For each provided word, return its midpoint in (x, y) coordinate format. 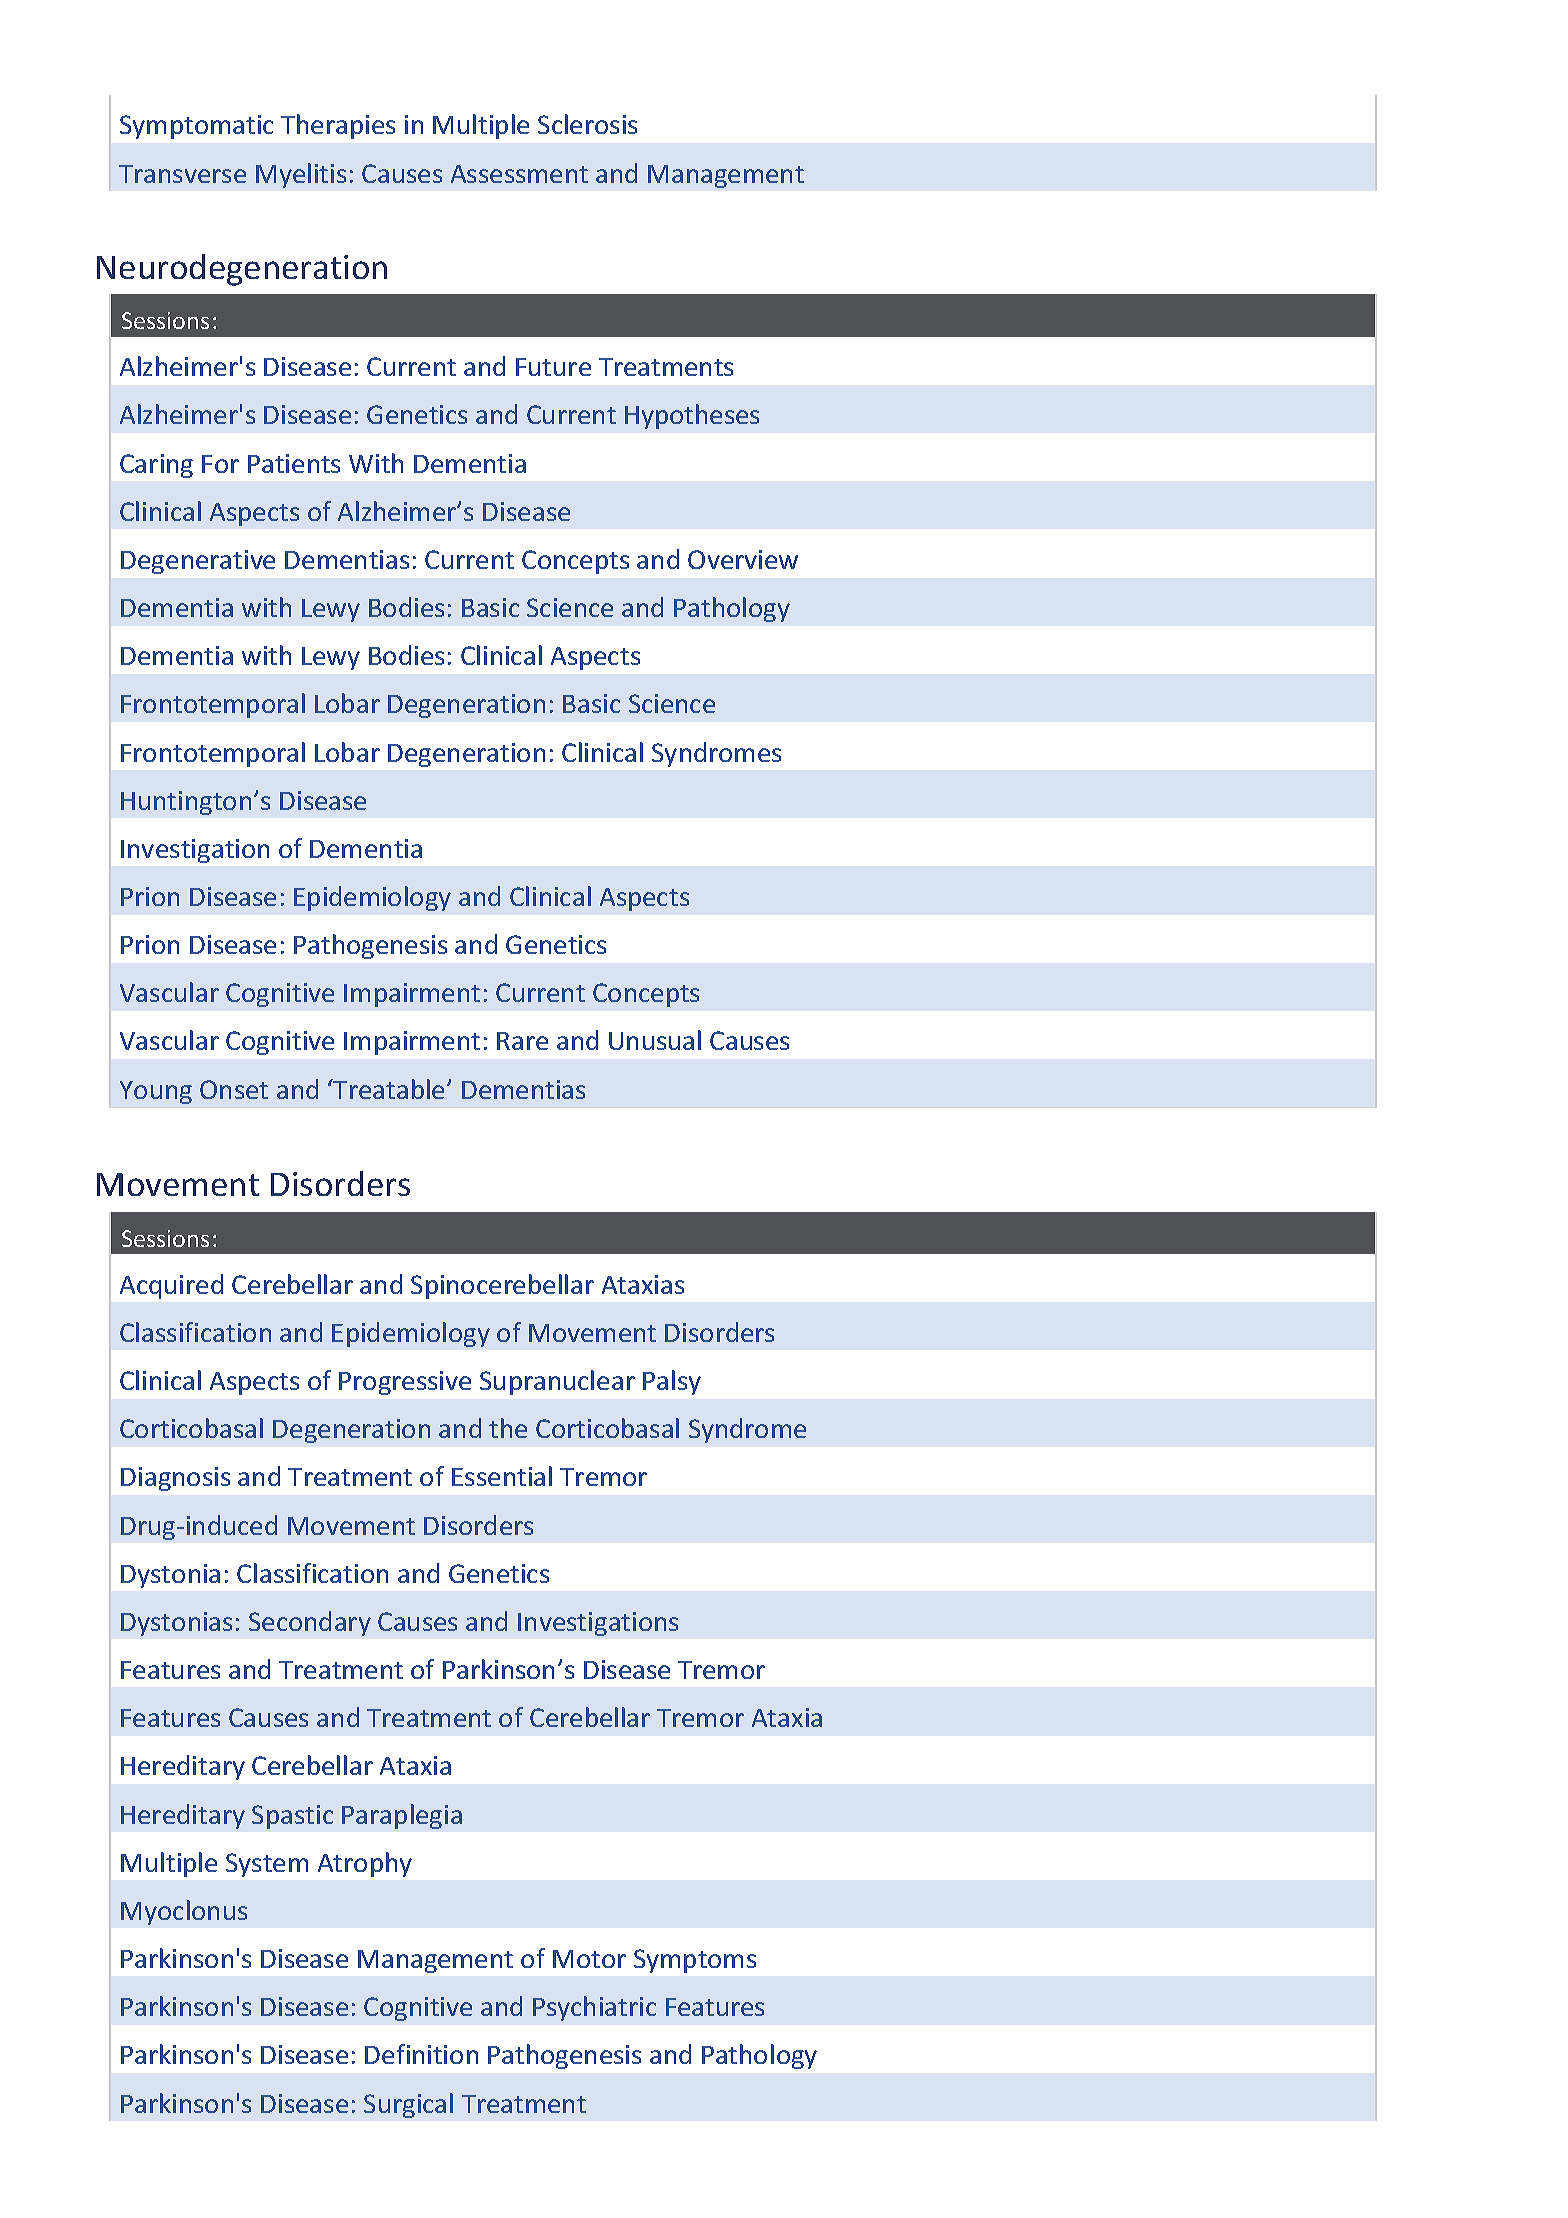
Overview (743, 559)
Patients (294, 463)
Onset (234, 1089)
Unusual (655, 1040)
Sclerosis (587, 124)
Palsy (672, 1382)
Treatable (388, 1089)
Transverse (182, 174)
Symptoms (695, 1961)
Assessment (519, 174)
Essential (502, 1476)
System (267, 1865)
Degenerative (198, 562)
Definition (421, 2054)
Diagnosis (175, 1479)
